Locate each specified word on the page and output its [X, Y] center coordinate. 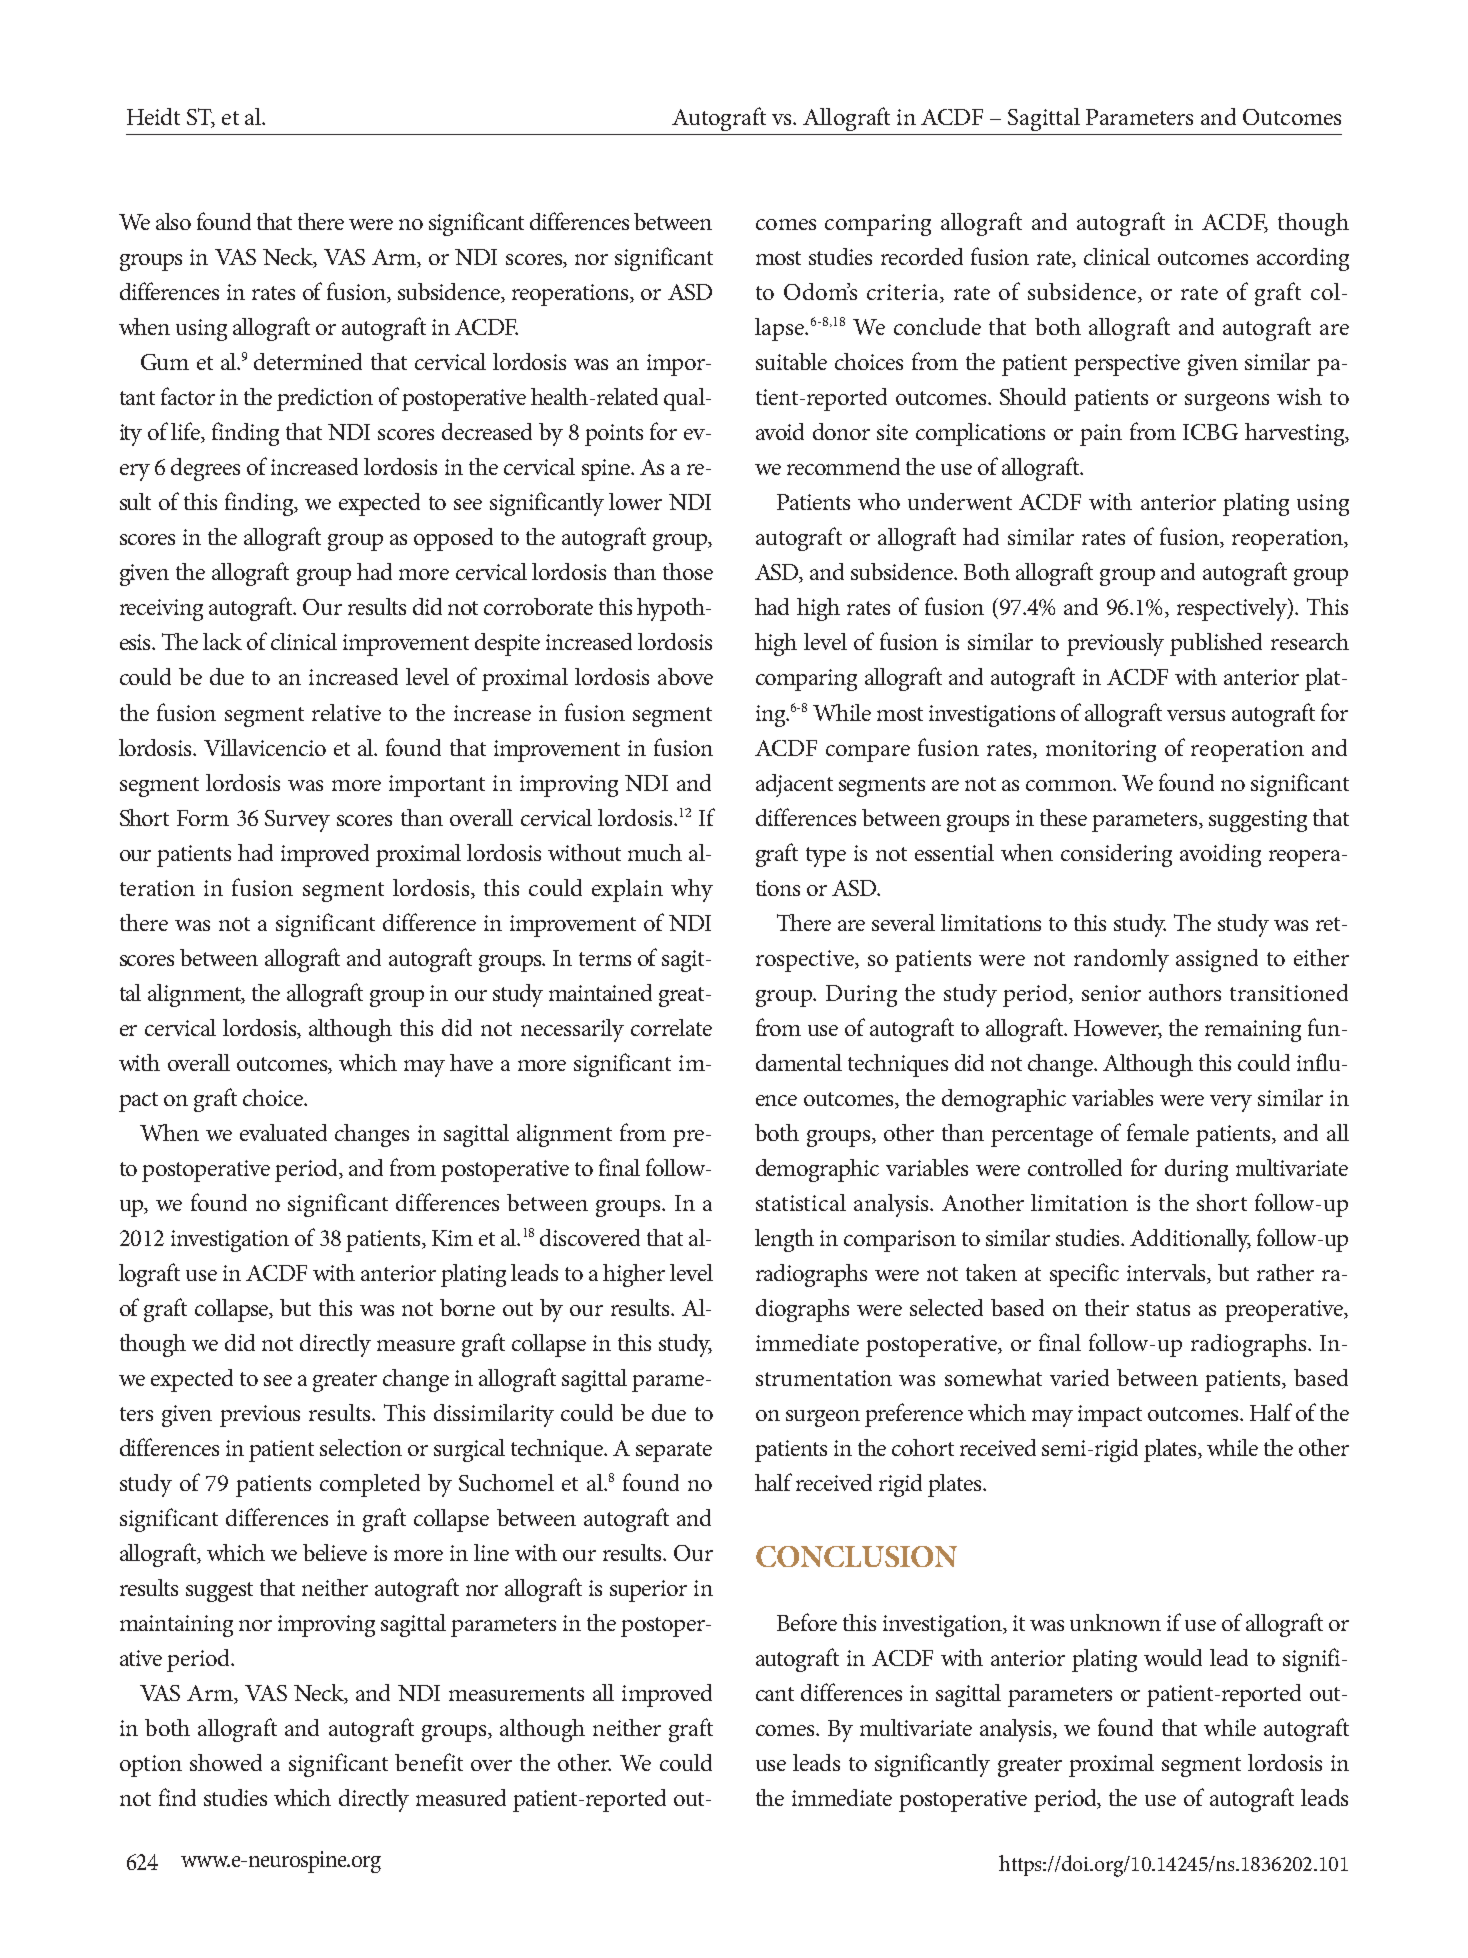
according [1303, 259]
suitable [791, 361]
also [173, 221]
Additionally [1190, 1240]
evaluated [283, 1132]
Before [807, 1622]
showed [226, 1762]
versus [1196, 715]
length [784, 1240]
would [1173, 1657]
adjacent [794, 785]
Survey [297, 821]
